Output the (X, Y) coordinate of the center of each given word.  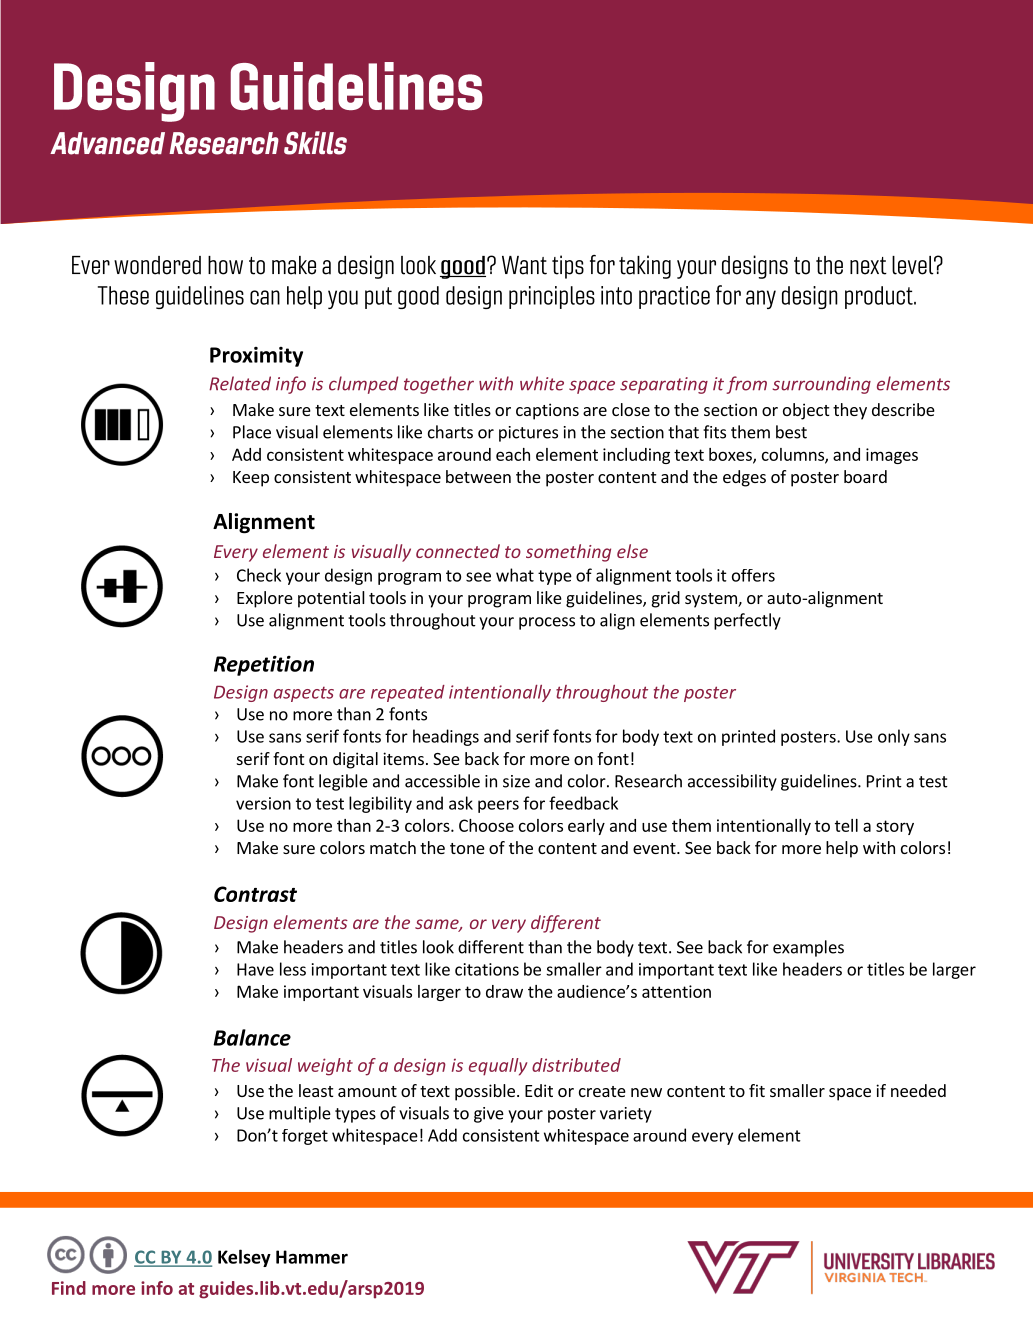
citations (487, 969)
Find (69, 1288)
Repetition (264, 666)
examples (808, 948)
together (439, 385)
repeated (408, 693)
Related (240, 383)
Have (255, 969)
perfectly (747, 621)
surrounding (821, 385)
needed (918, 1090)
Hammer (312, 1257)
